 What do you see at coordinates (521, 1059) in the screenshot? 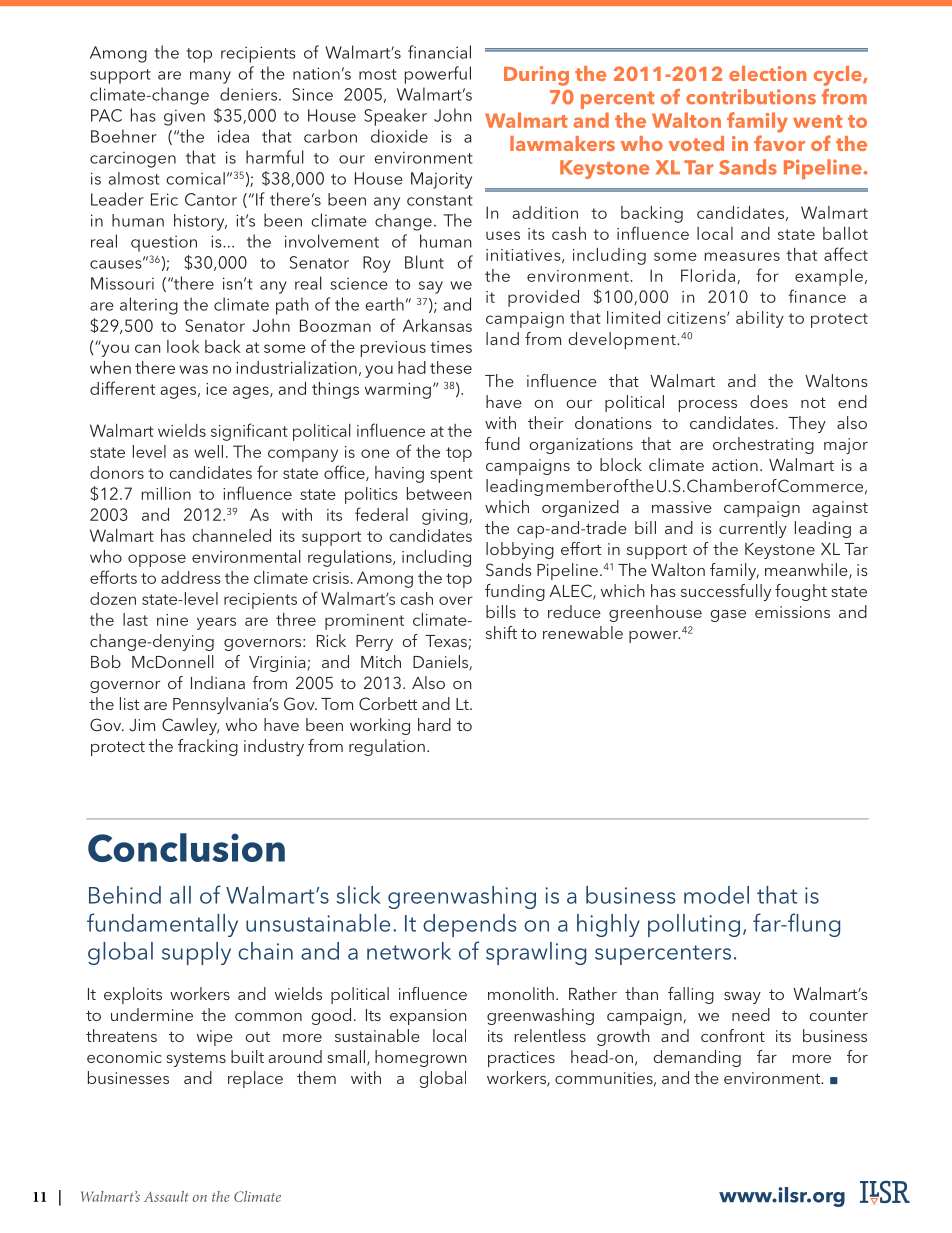
I see `practices` at bounding box center [521, 1059].
